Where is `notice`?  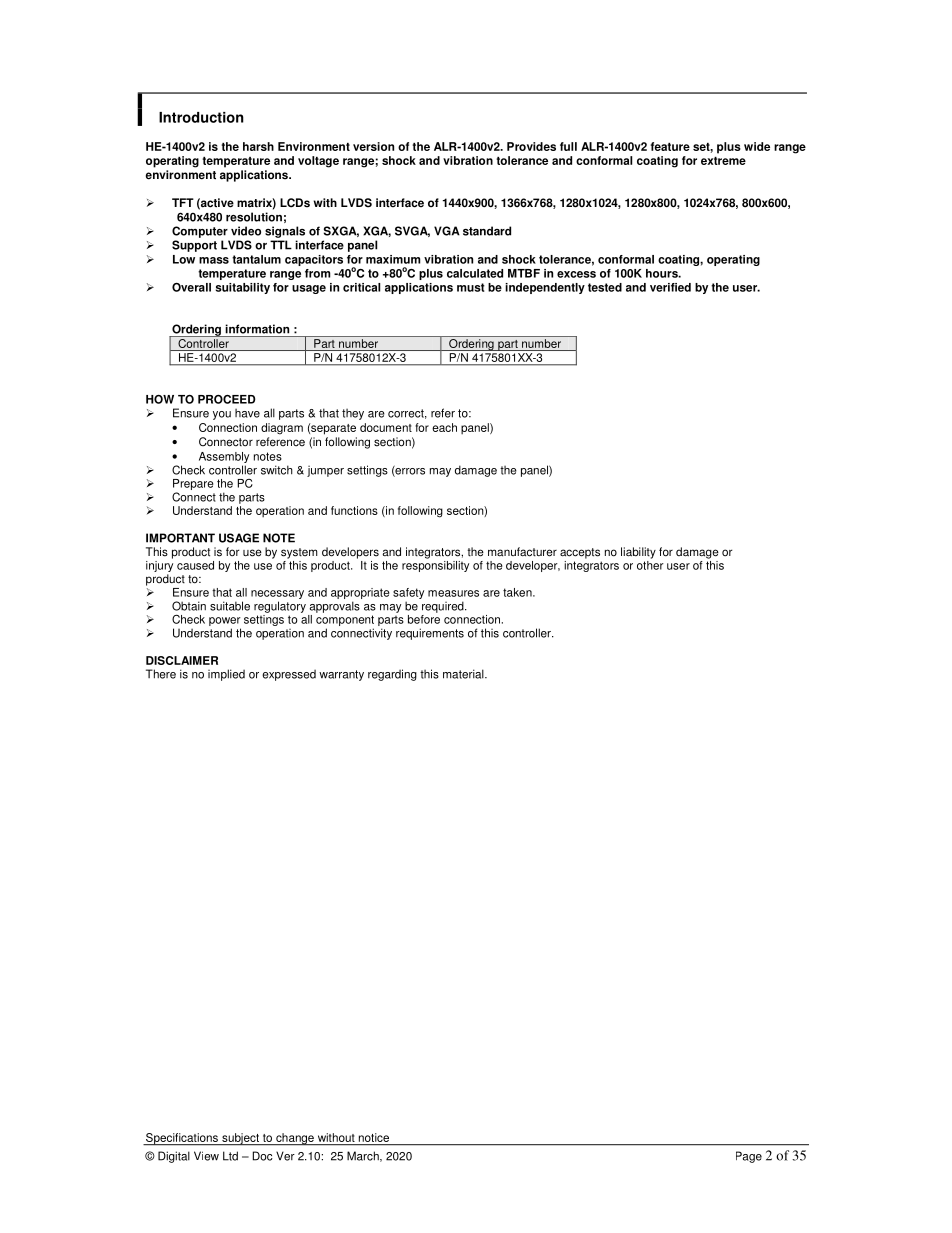
notice is located at coordinates (374, 1137).
